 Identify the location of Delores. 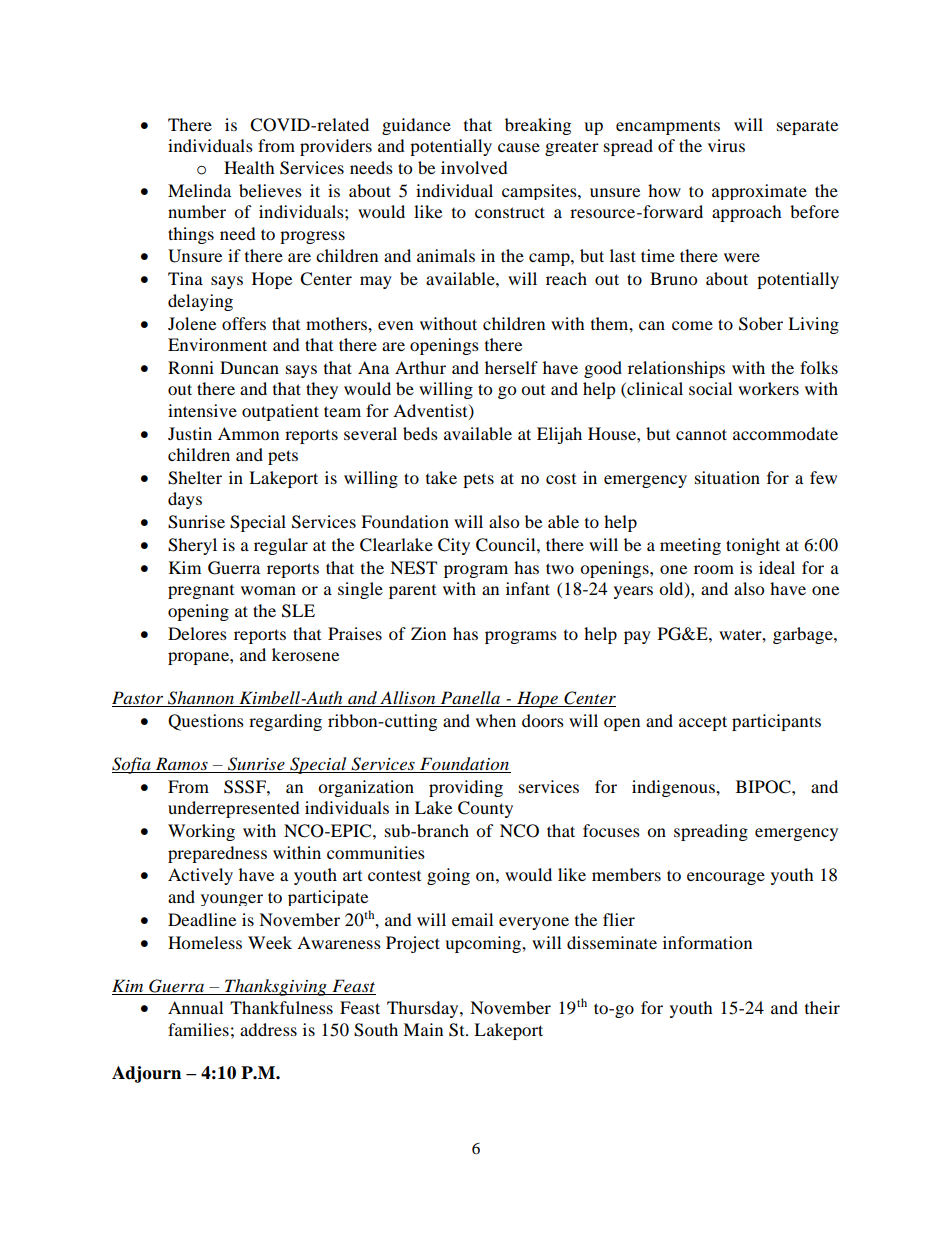
(197, 633).
